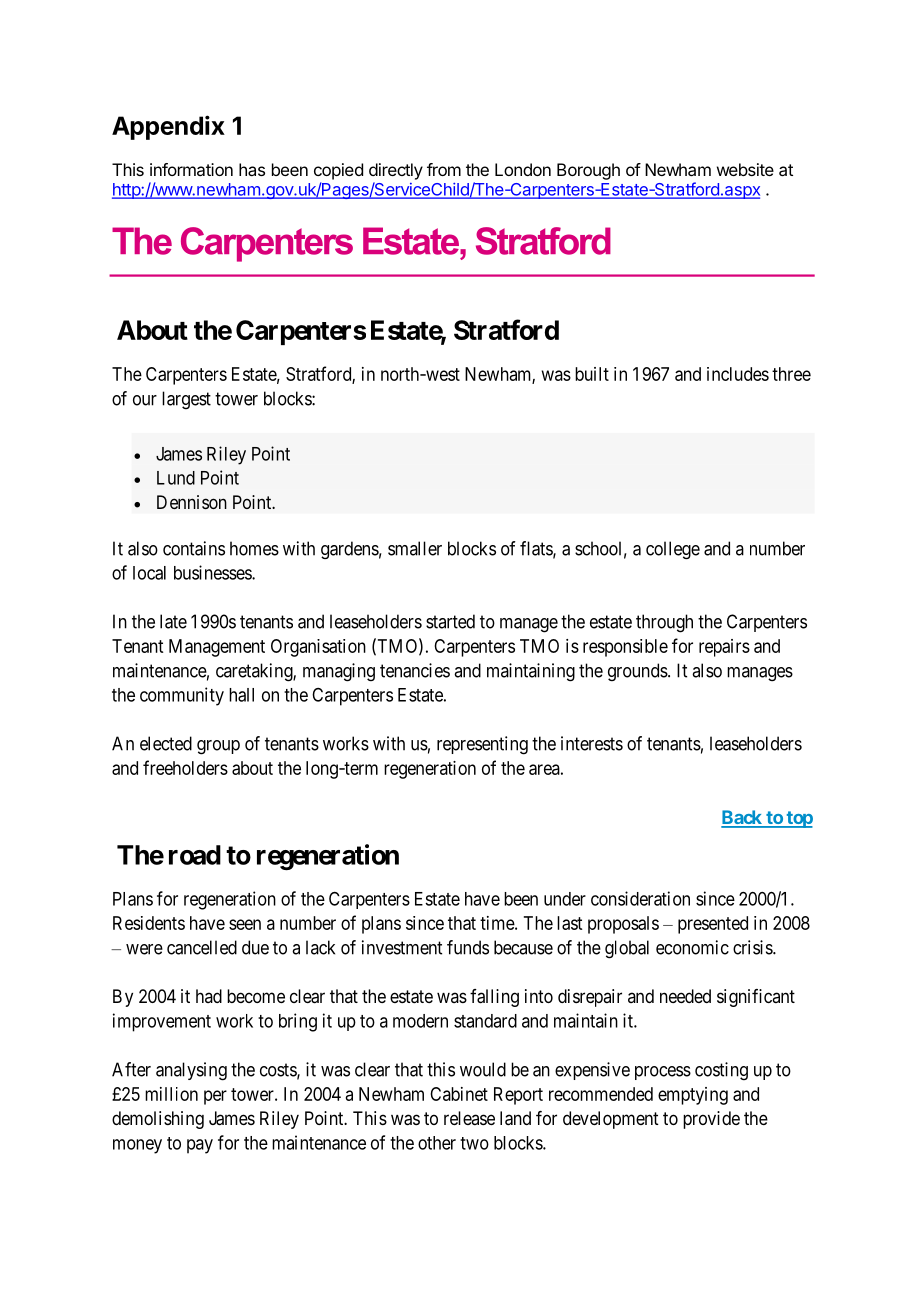 This screenshot has width=924, height=1308. What do you see at coordinates (713, 925) in the screenshot?
I see `presented` at bounding box center [713, 925].
